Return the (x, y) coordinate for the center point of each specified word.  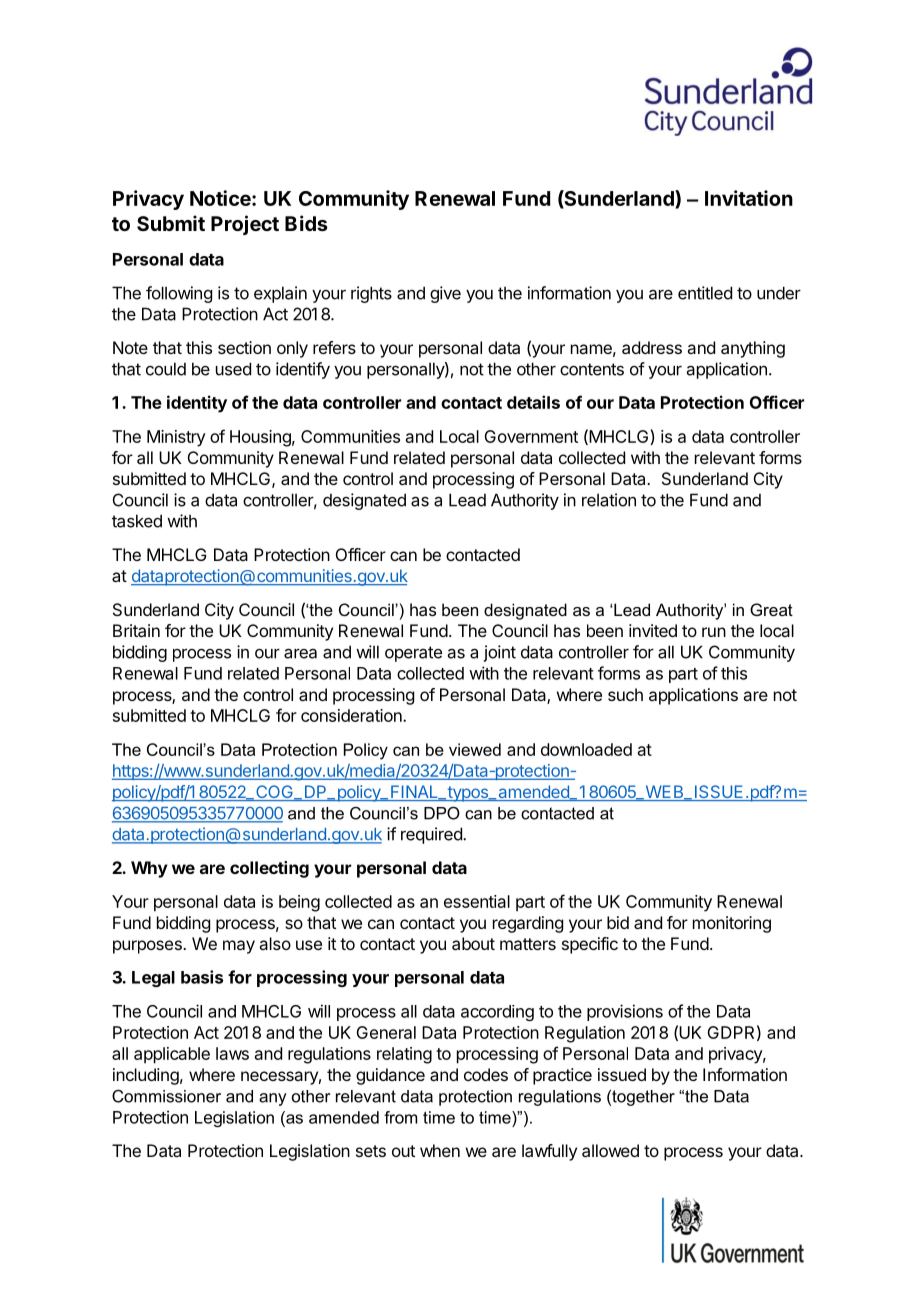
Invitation (749, 198)
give (445, 294)
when (440, 1150)
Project (245, 225)
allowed (610, 1150)
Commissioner (166, 1096)
